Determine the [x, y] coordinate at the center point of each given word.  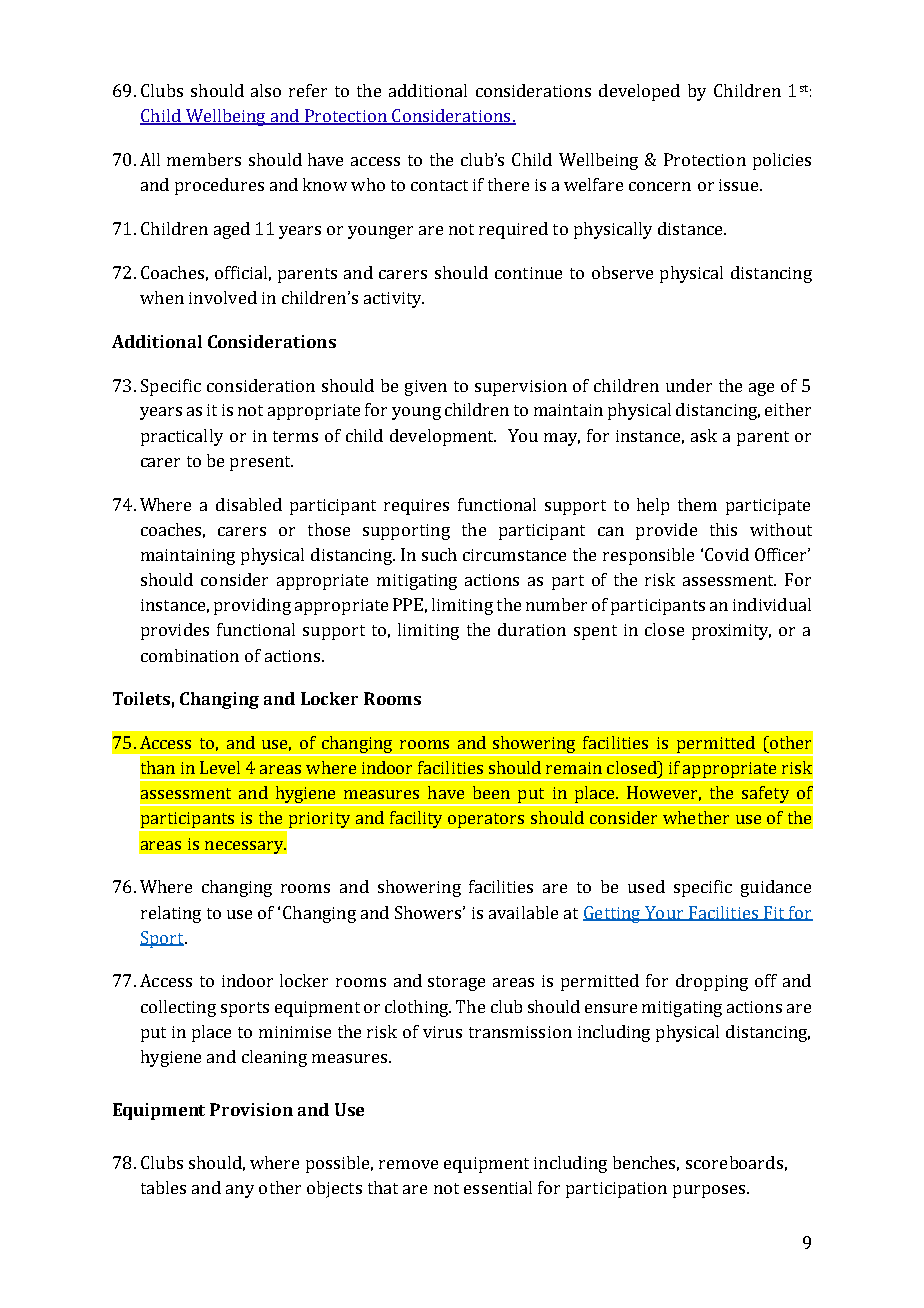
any [240, 1191]
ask [704, 435]
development [443, 437]
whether [696, 817]
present [261, 463]
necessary [245, 847]
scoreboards [734, 1162]
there [508, 184]
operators [486, 820]
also [266, 90]
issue [740, 185]
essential [498, 1187]
